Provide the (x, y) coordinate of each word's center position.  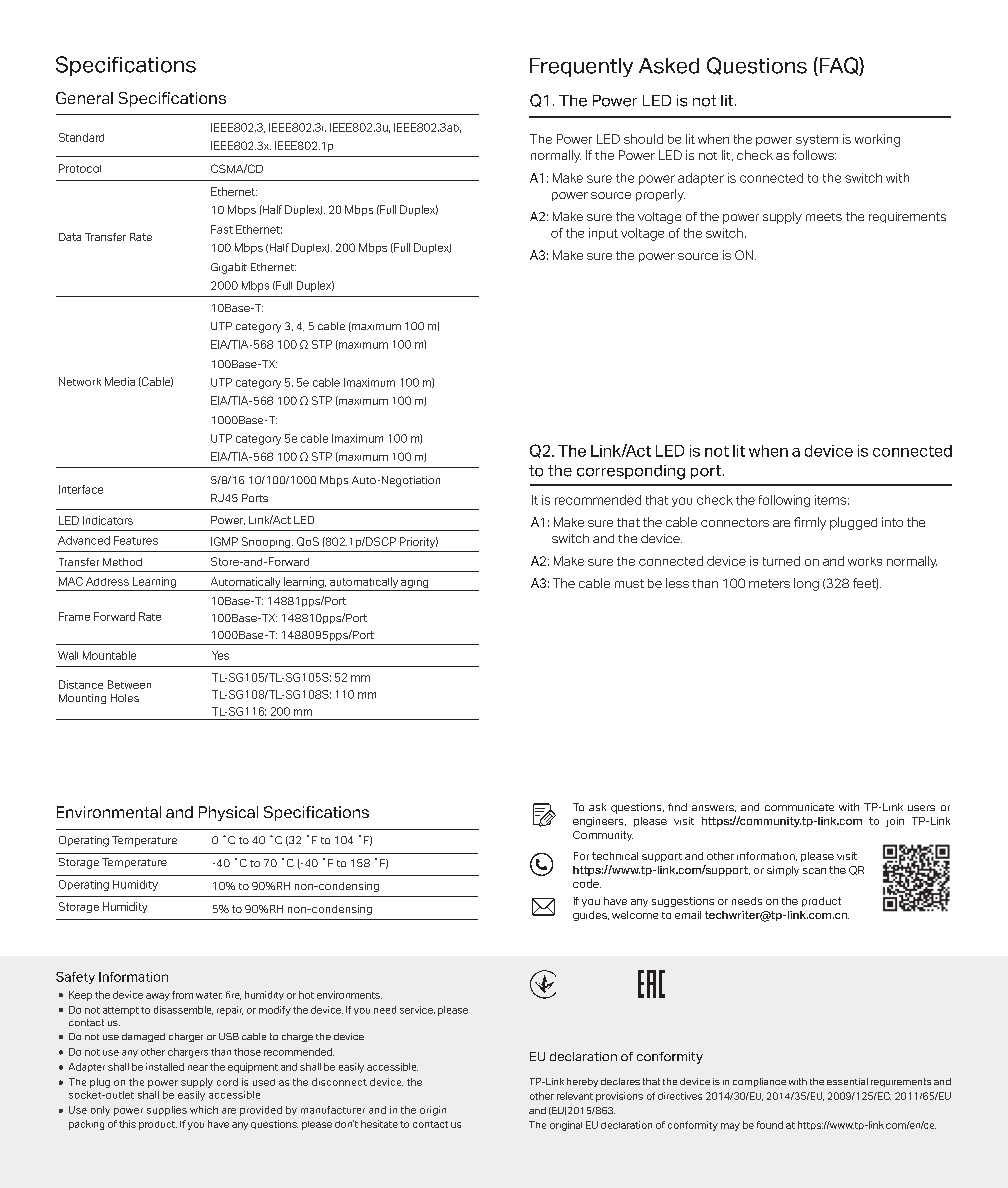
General (84, 98)
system (817, 140)
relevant (575, 1096)
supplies (167, 1111)
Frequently (581, 67)
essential (847, 1081)
